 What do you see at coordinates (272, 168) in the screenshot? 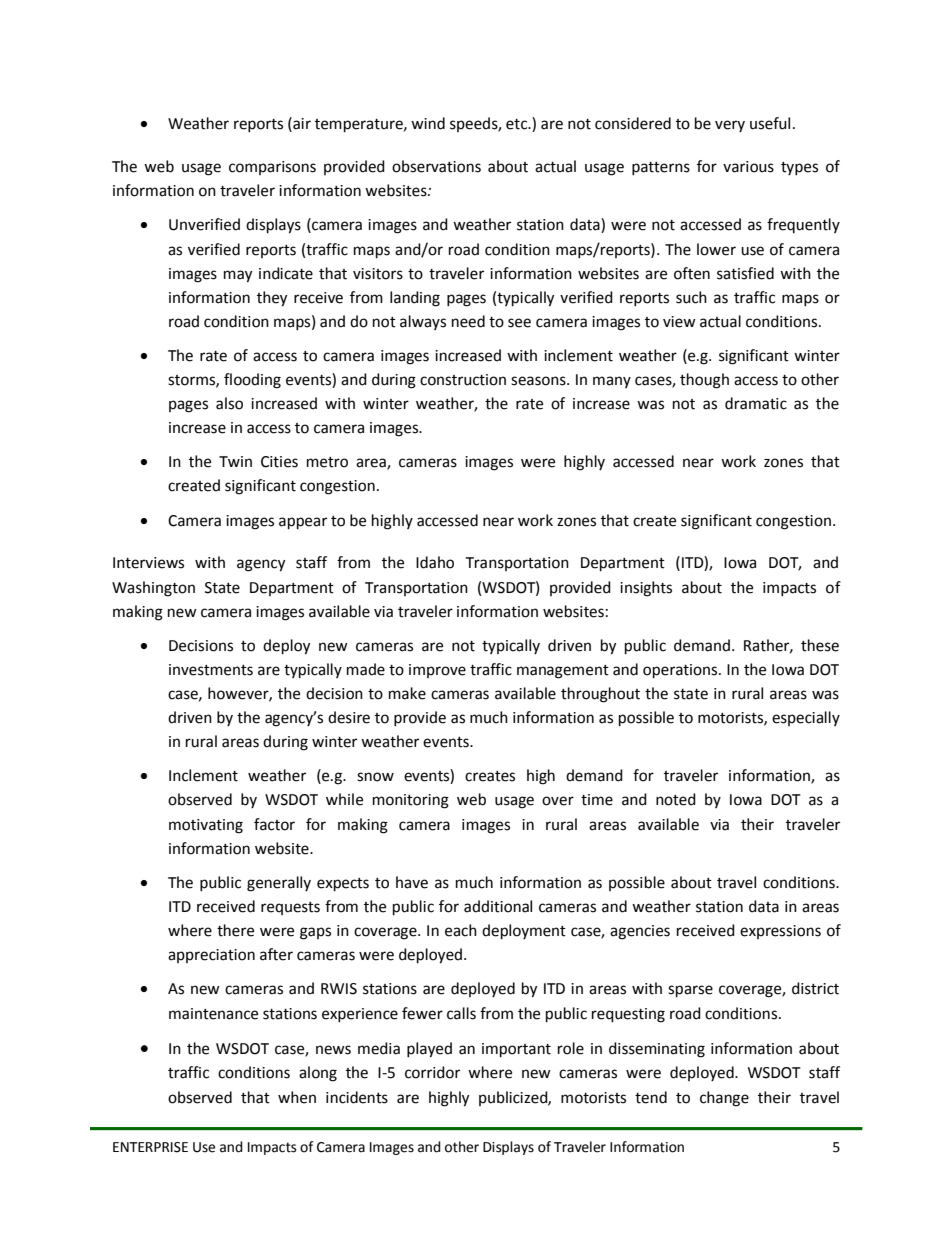
I see `comparisons` at bounding box center [272, 168].
